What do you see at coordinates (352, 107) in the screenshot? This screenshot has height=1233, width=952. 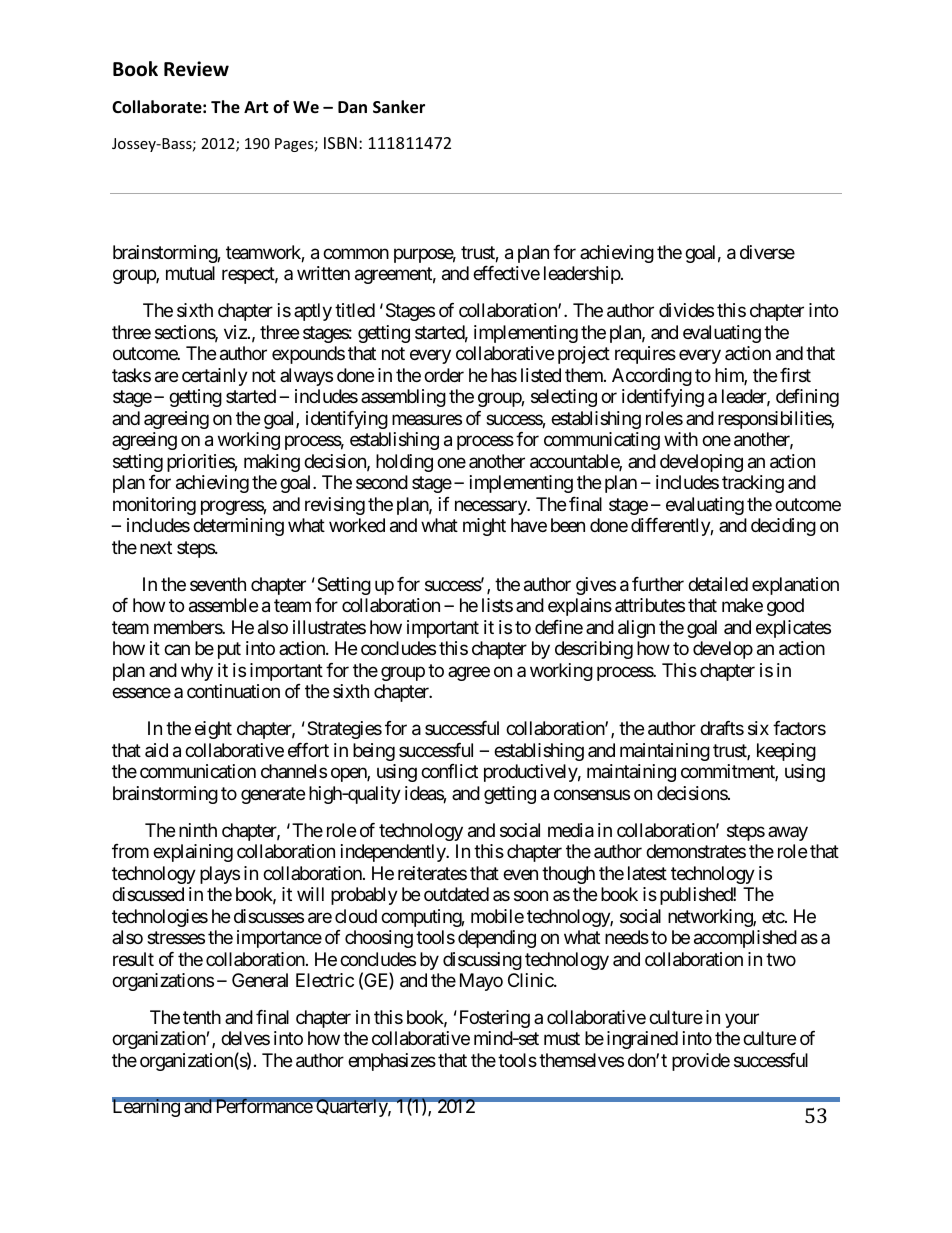 I see `Dan` at bounding box center [352, 107].
